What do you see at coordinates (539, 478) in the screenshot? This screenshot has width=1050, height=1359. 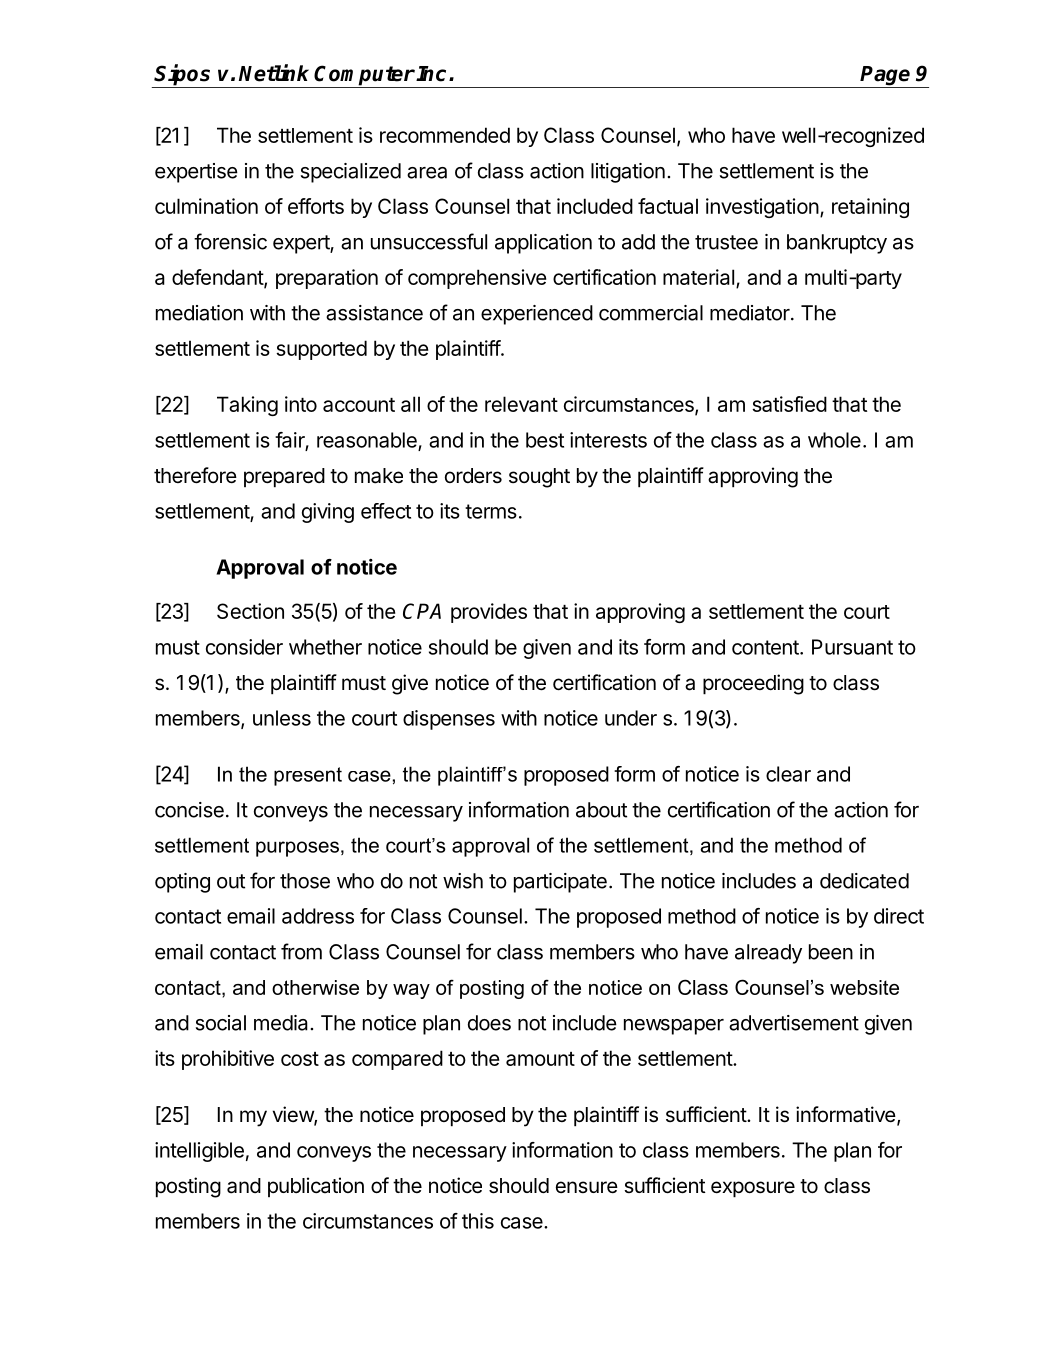 I see `sought` at bounding box center [539, 478].
